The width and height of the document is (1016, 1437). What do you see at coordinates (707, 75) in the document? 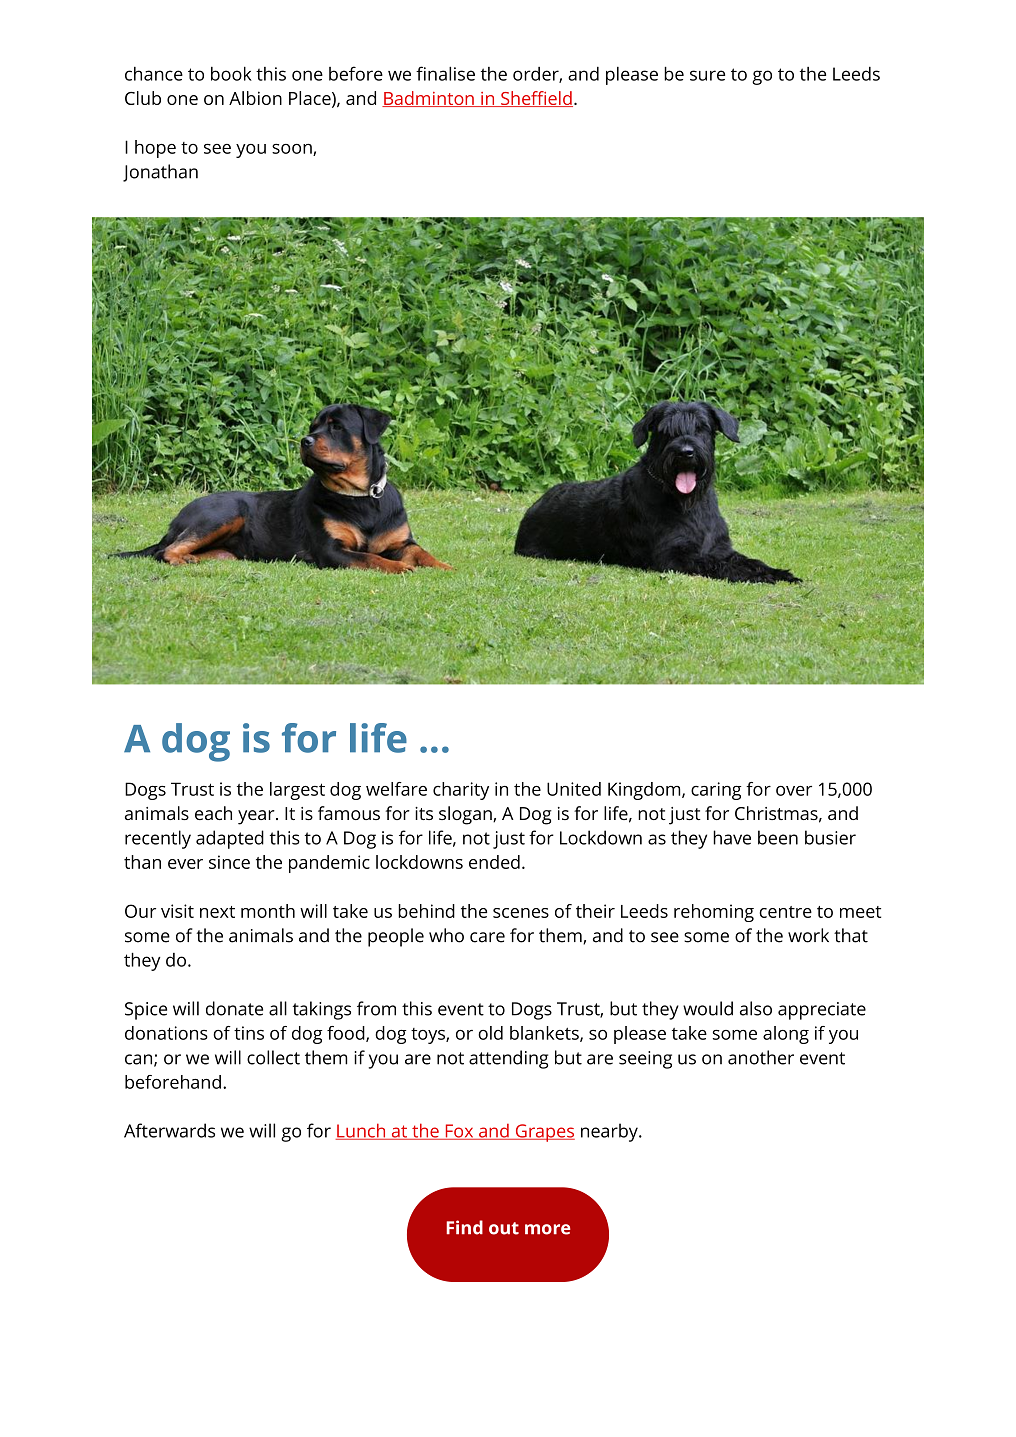
I see `sure` at bounding box center [707, 75].
